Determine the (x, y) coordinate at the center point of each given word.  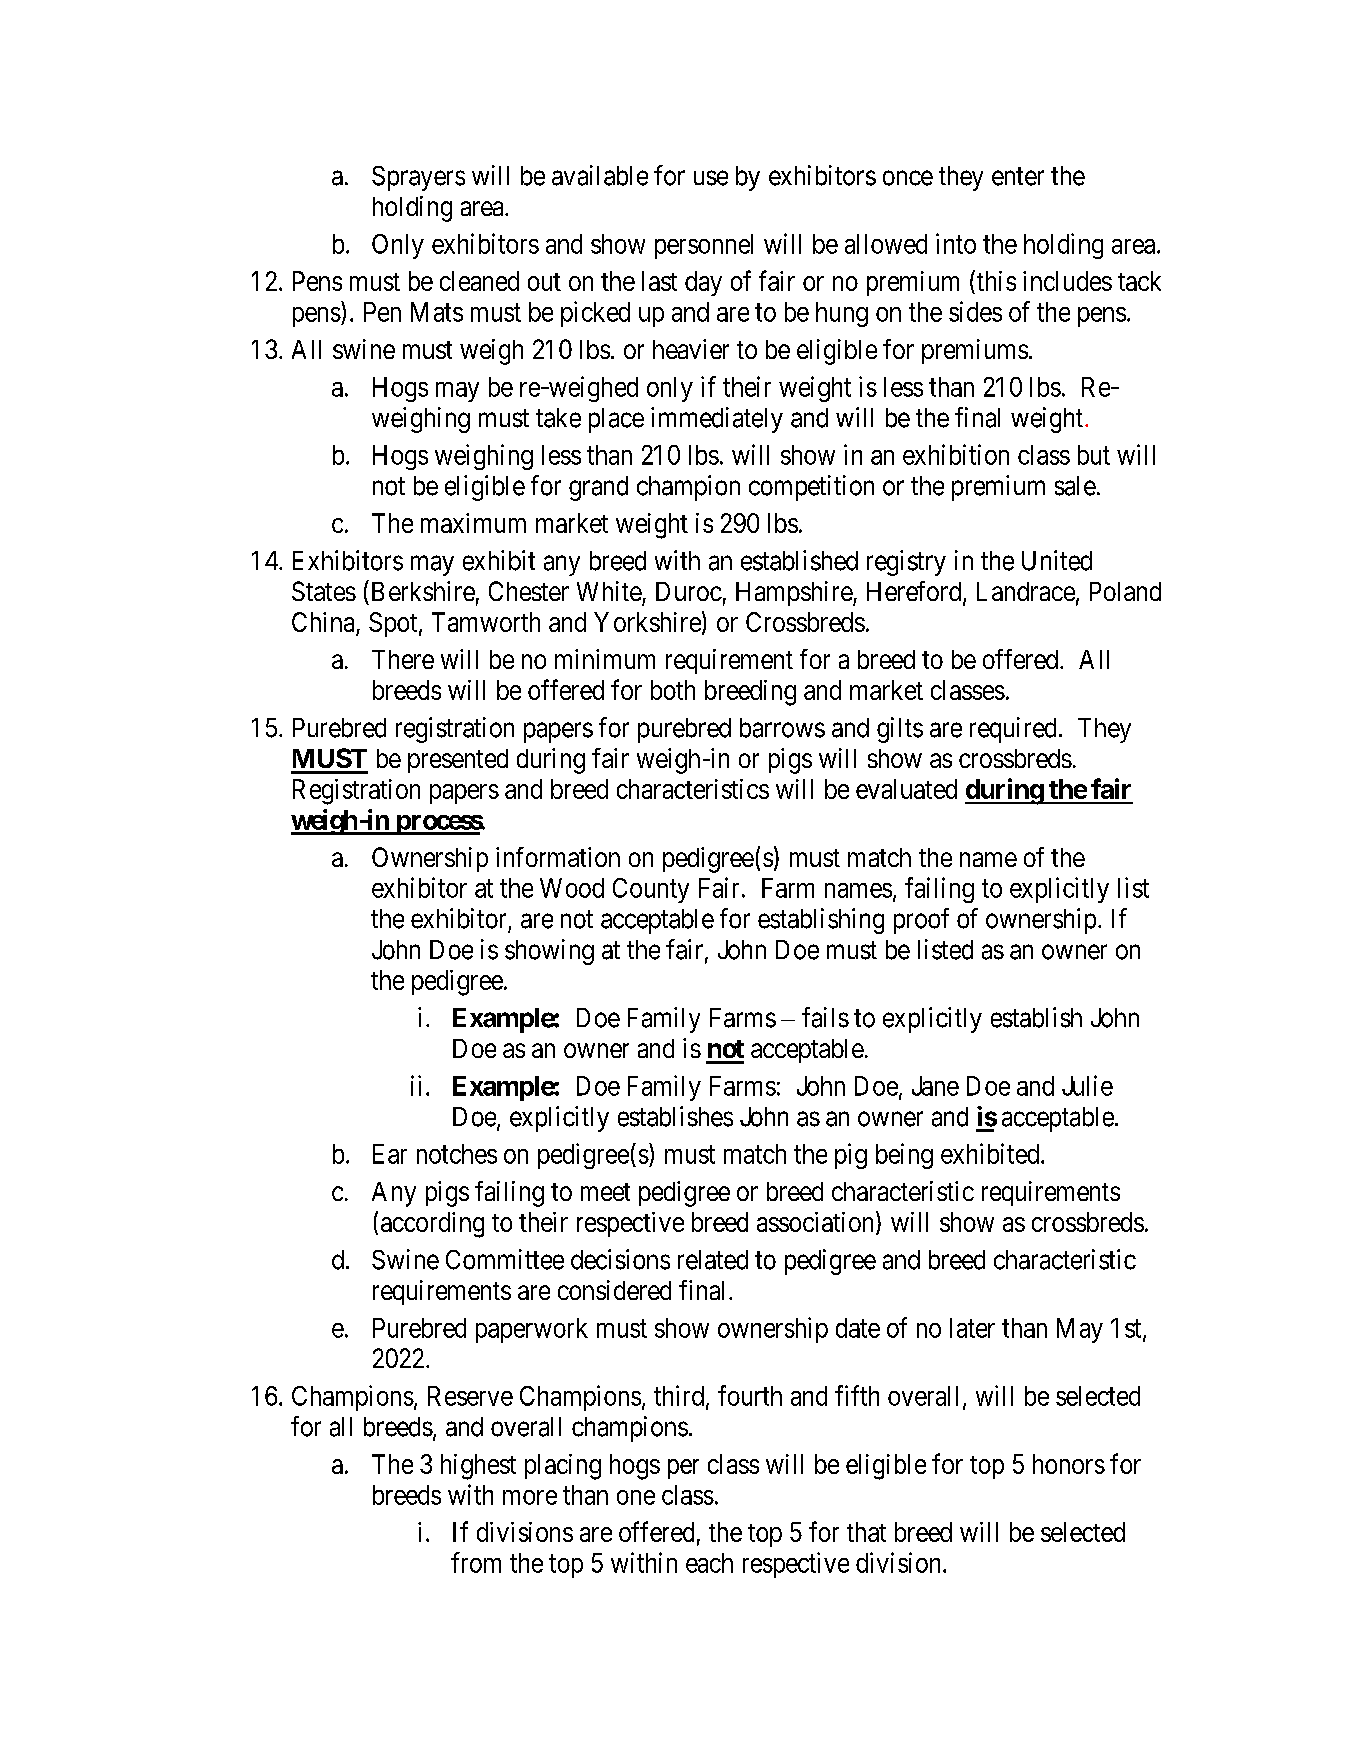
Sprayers (418, 178)
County (651, 890)
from (476, 1562)
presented (458, 761)
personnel (704, 246)
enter (1018, 176)
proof (921, 921)
